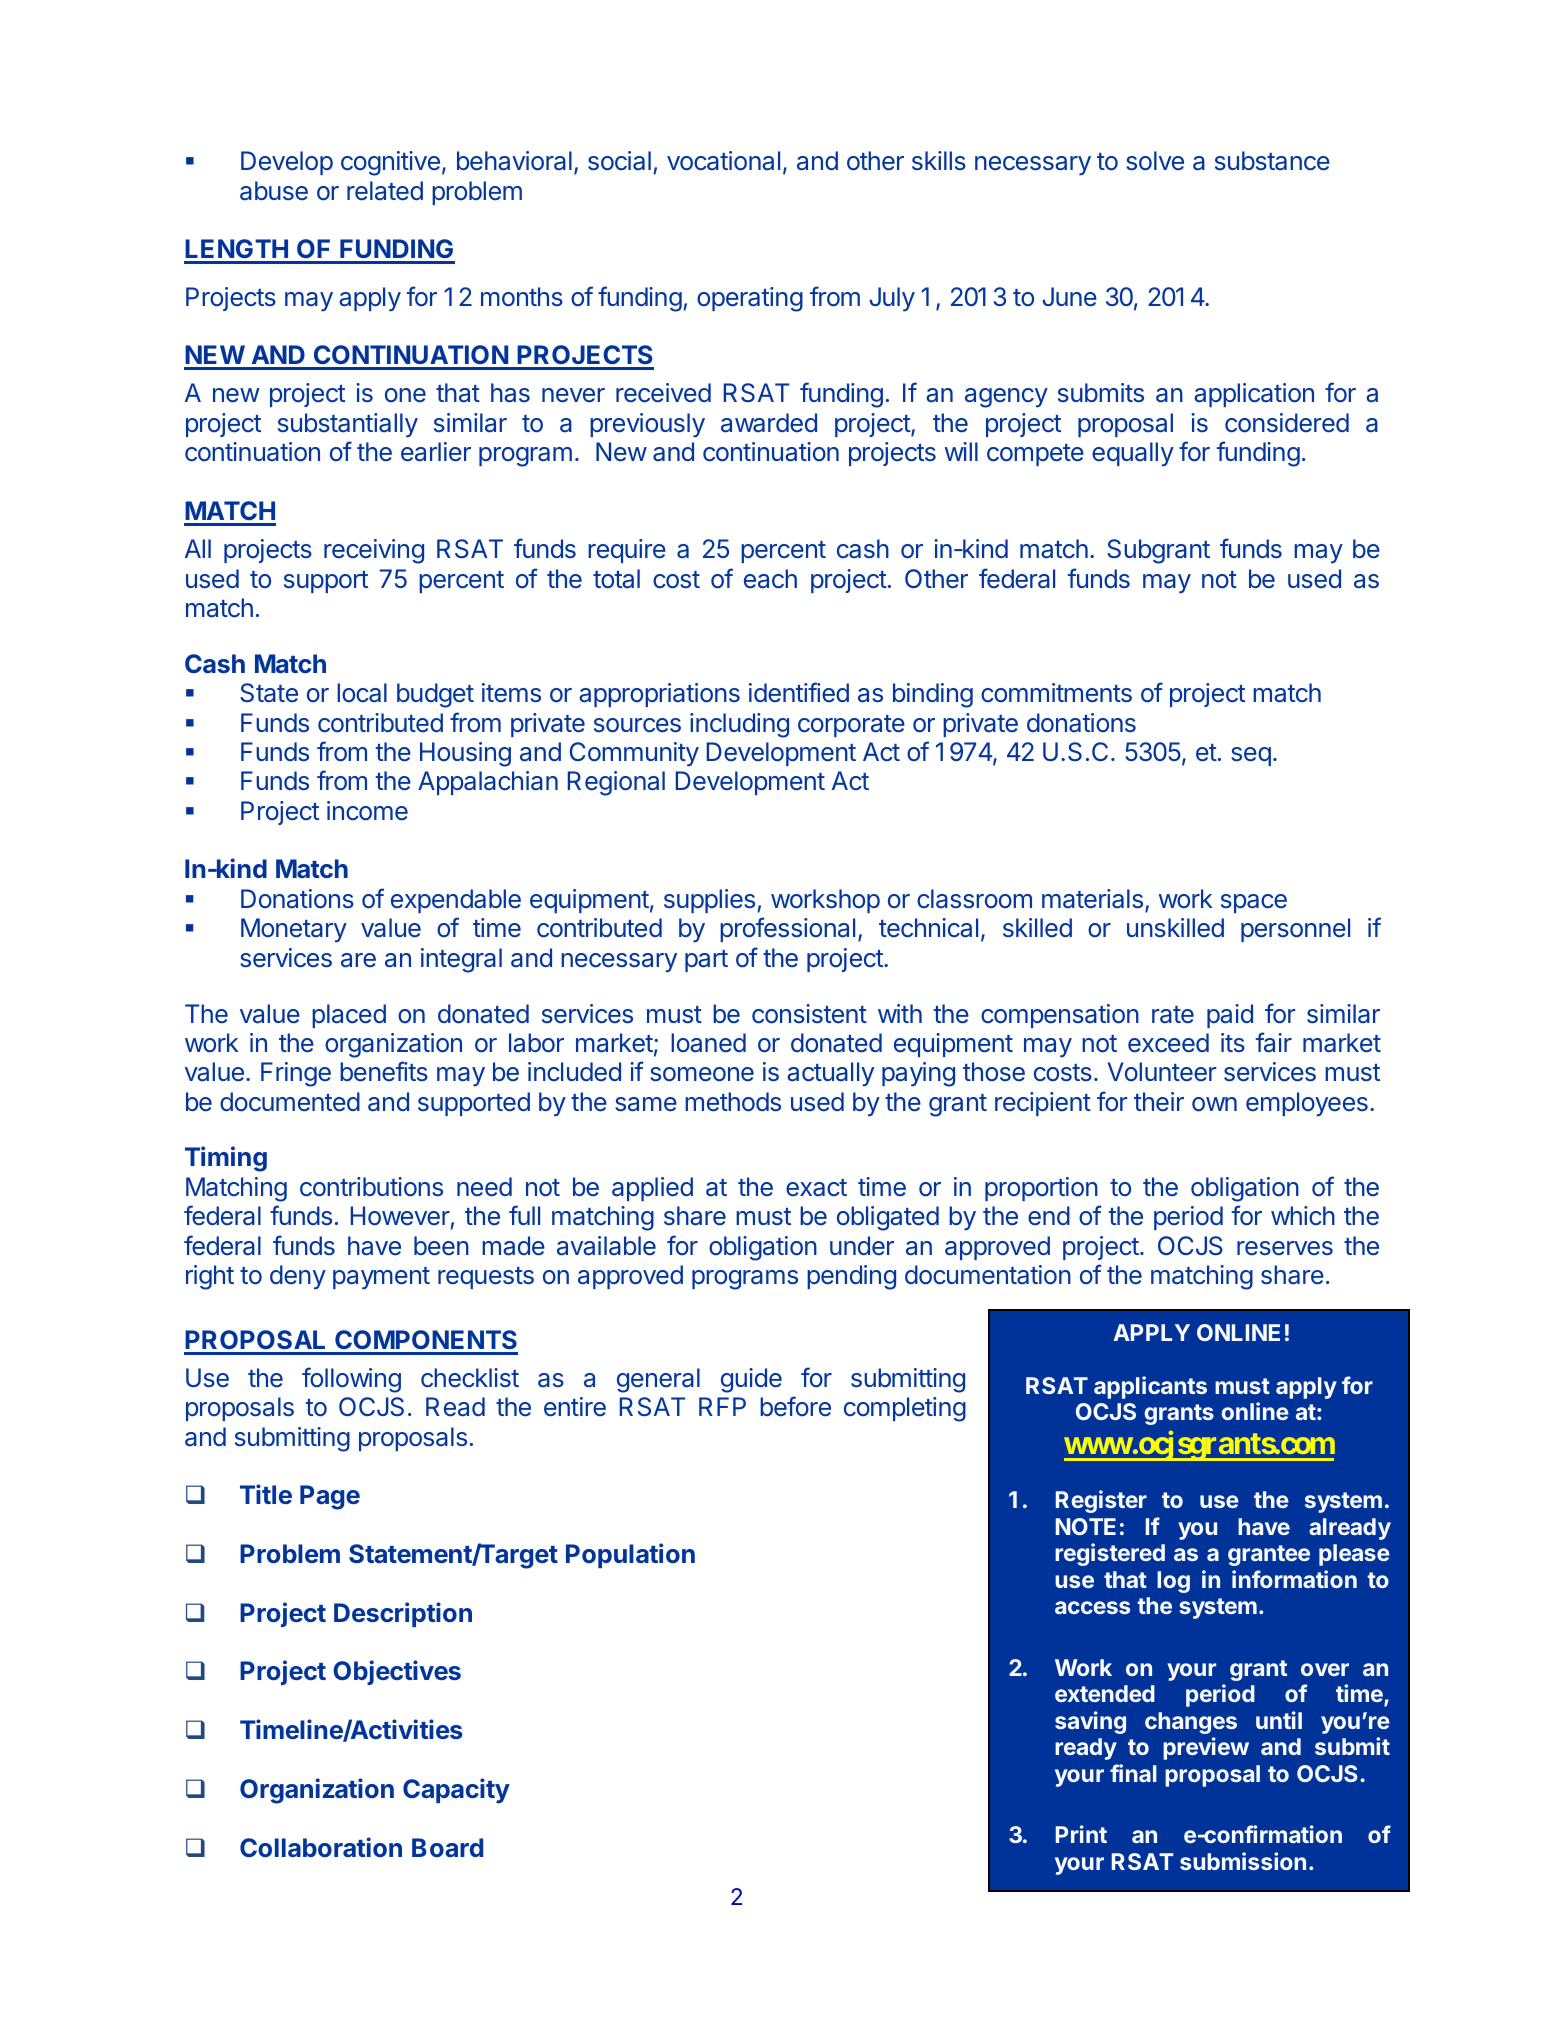 The image size is (1564, 2024). What do you see at coordinates (456, 1791) in the screenshot?
I see `Capacity` at bounding box center [456, 1791].
